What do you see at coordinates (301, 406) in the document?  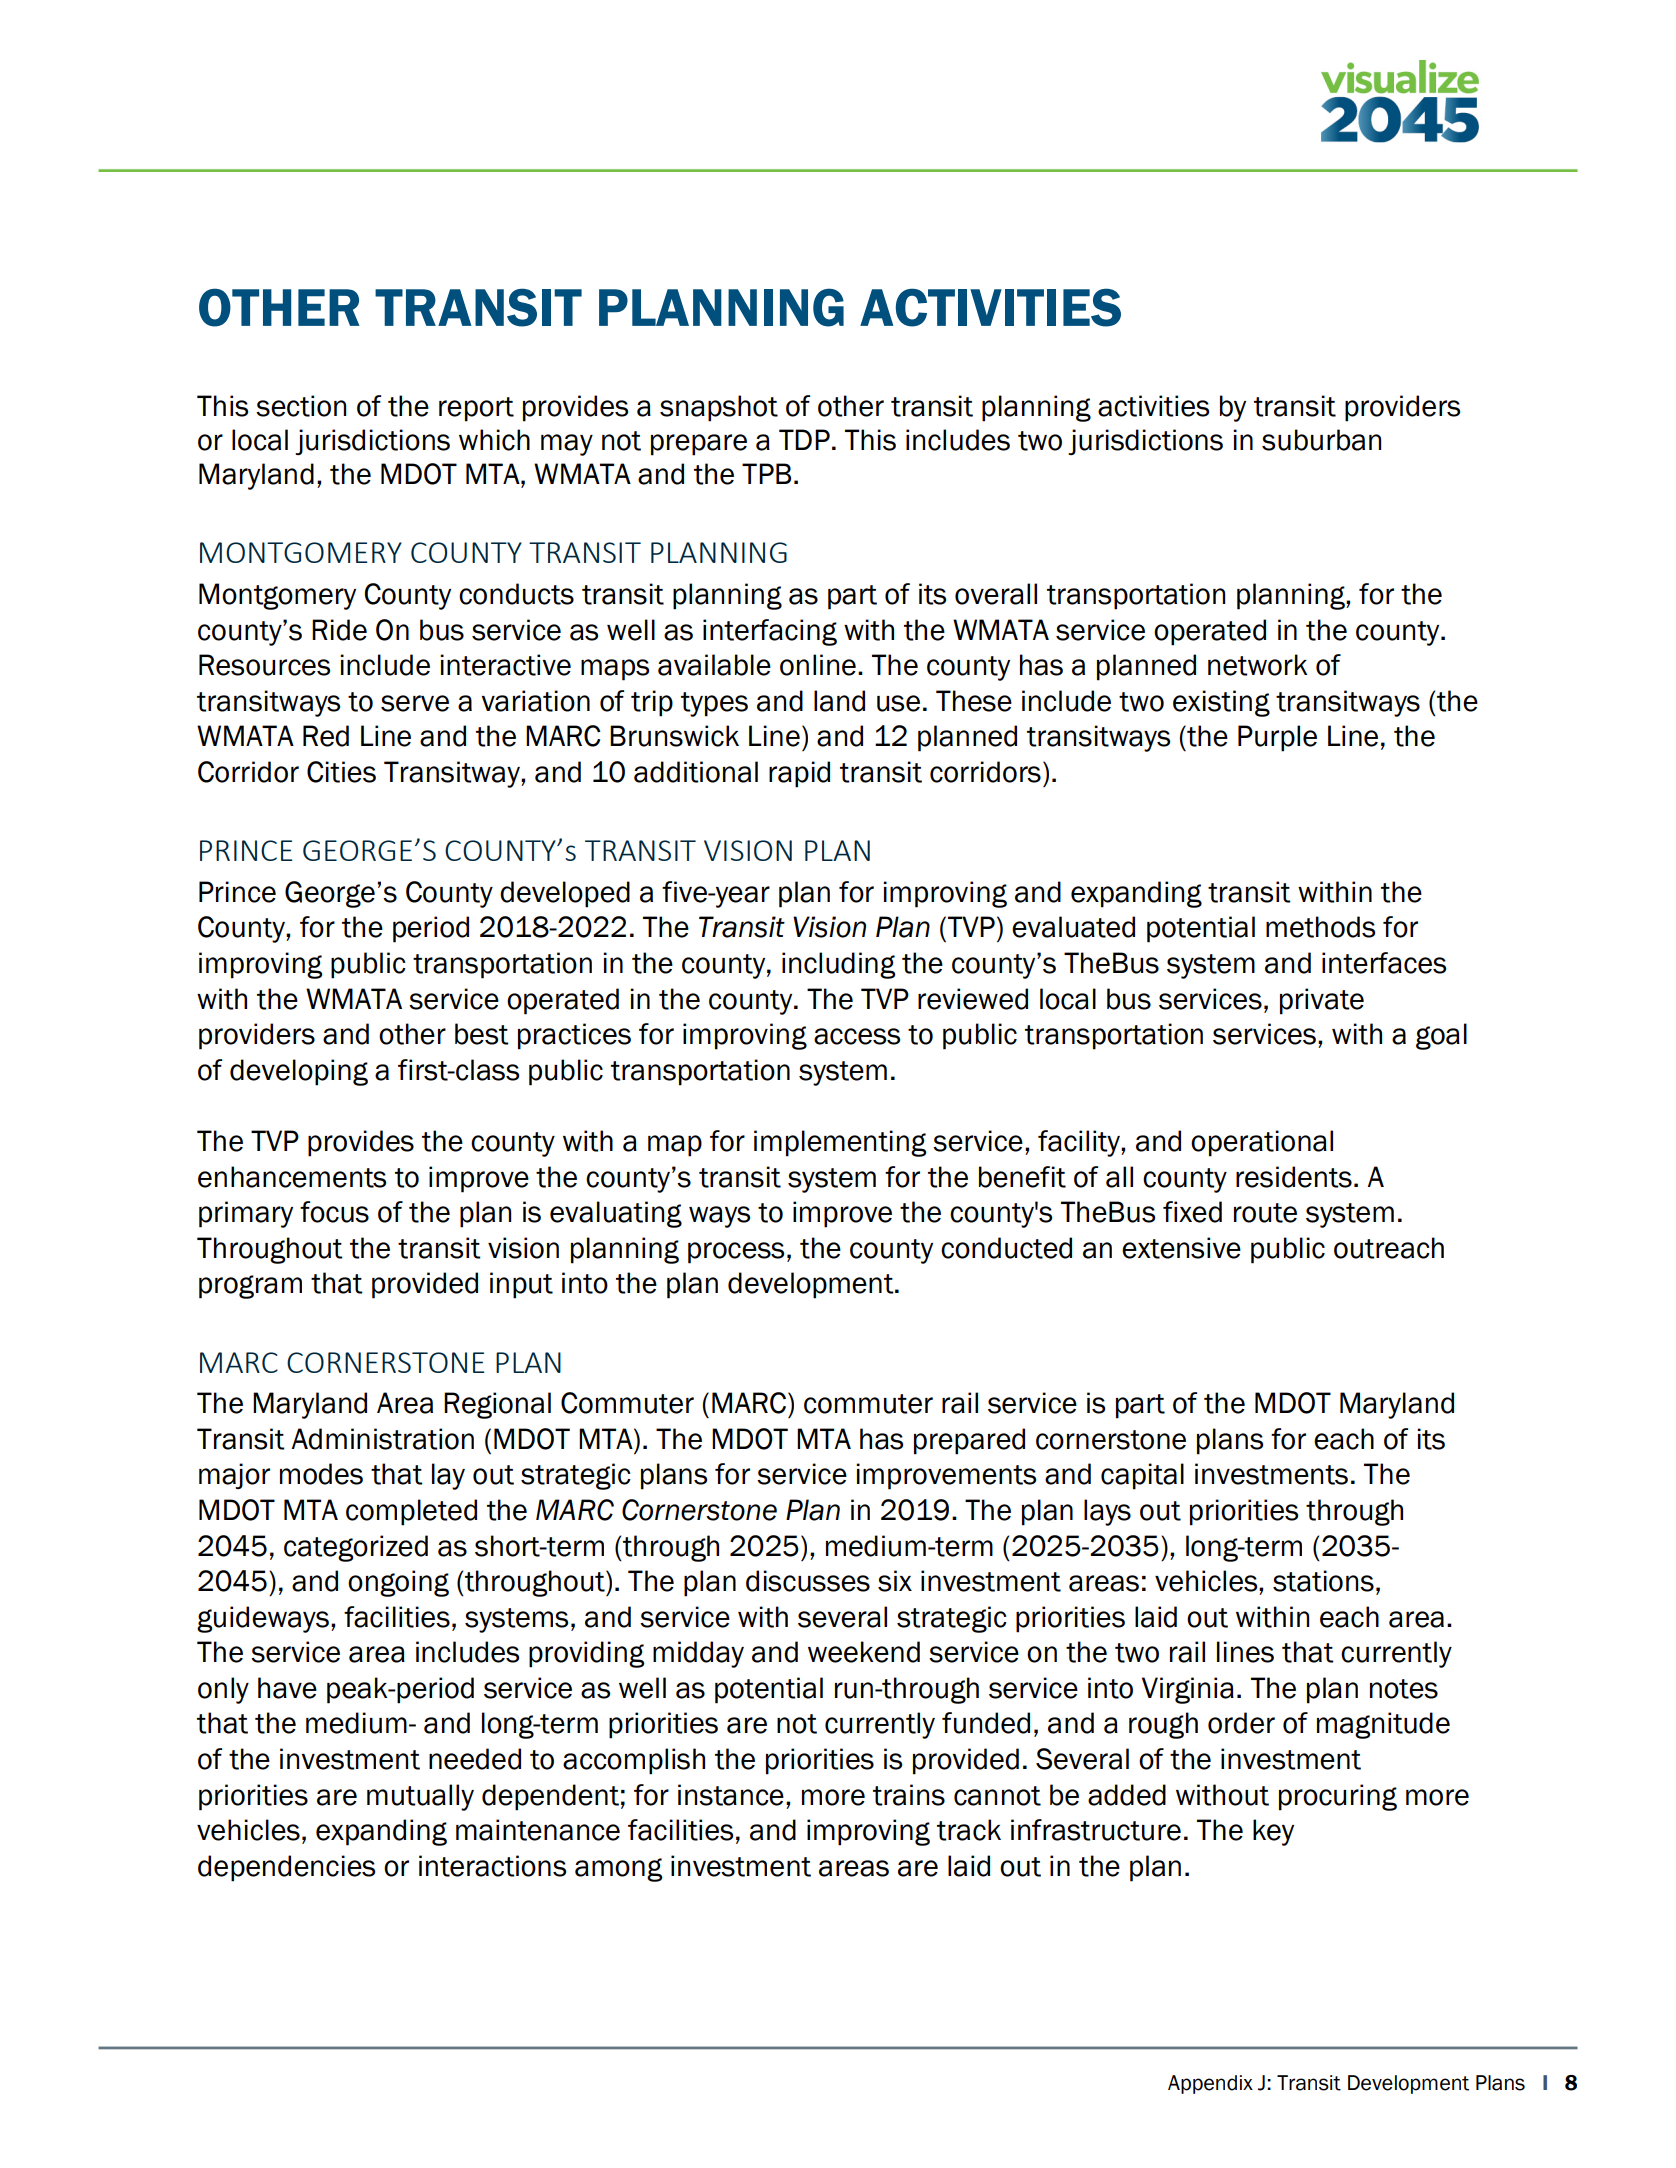 I see `section` at bounding box center [301, 406].
